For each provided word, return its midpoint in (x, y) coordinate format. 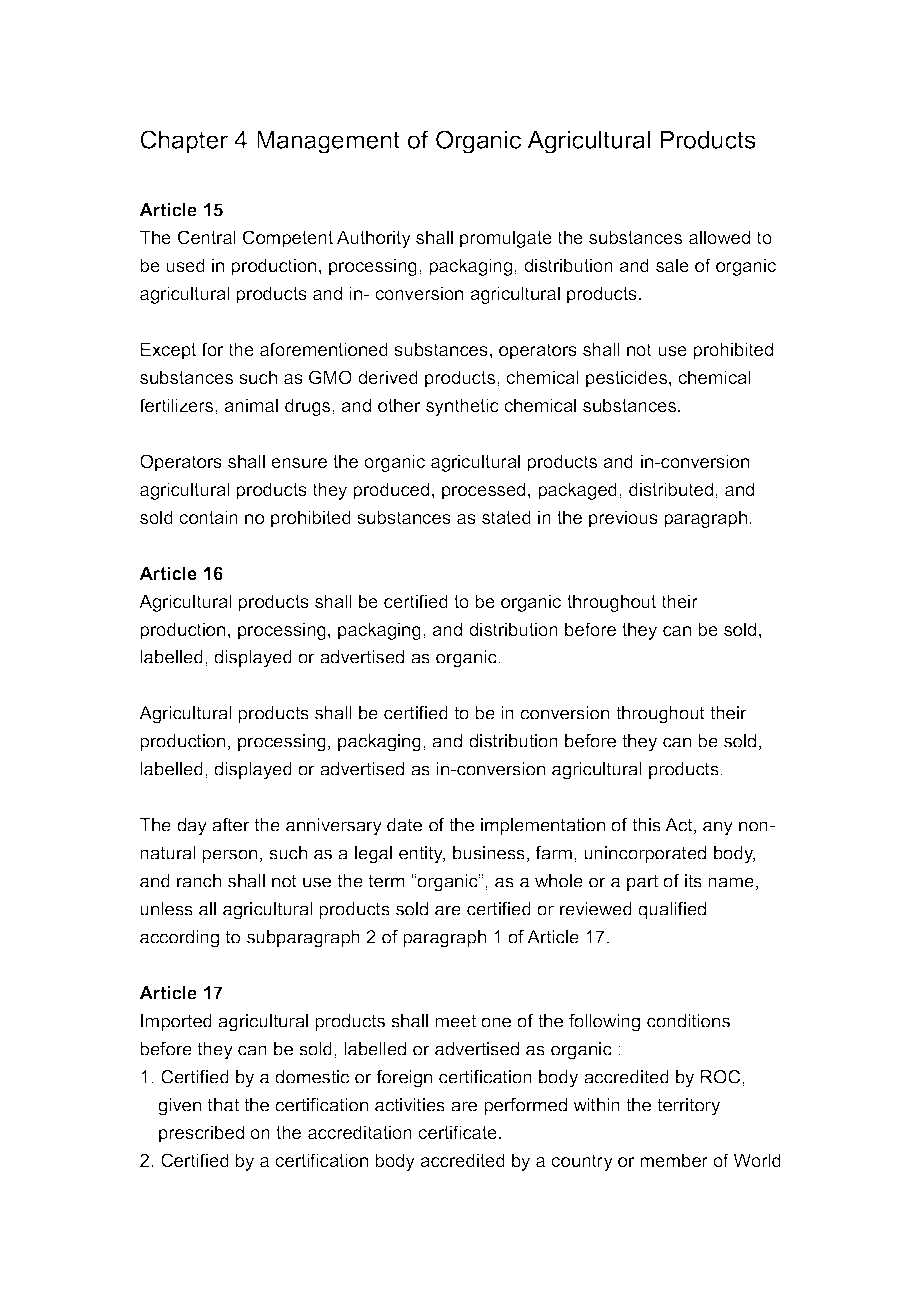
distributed (671, 489)
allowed (719, 237)
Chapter (184, 142)
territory (688, 1107)
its (693, 881)
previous (623, 519)
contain (208, 517)
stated (506, 517)
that (223, 1105)
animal (251, 405)
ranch (199, 881)
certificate (459, 1132)
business (489, 853)
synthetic (462, 407)
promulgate (506, 239)
